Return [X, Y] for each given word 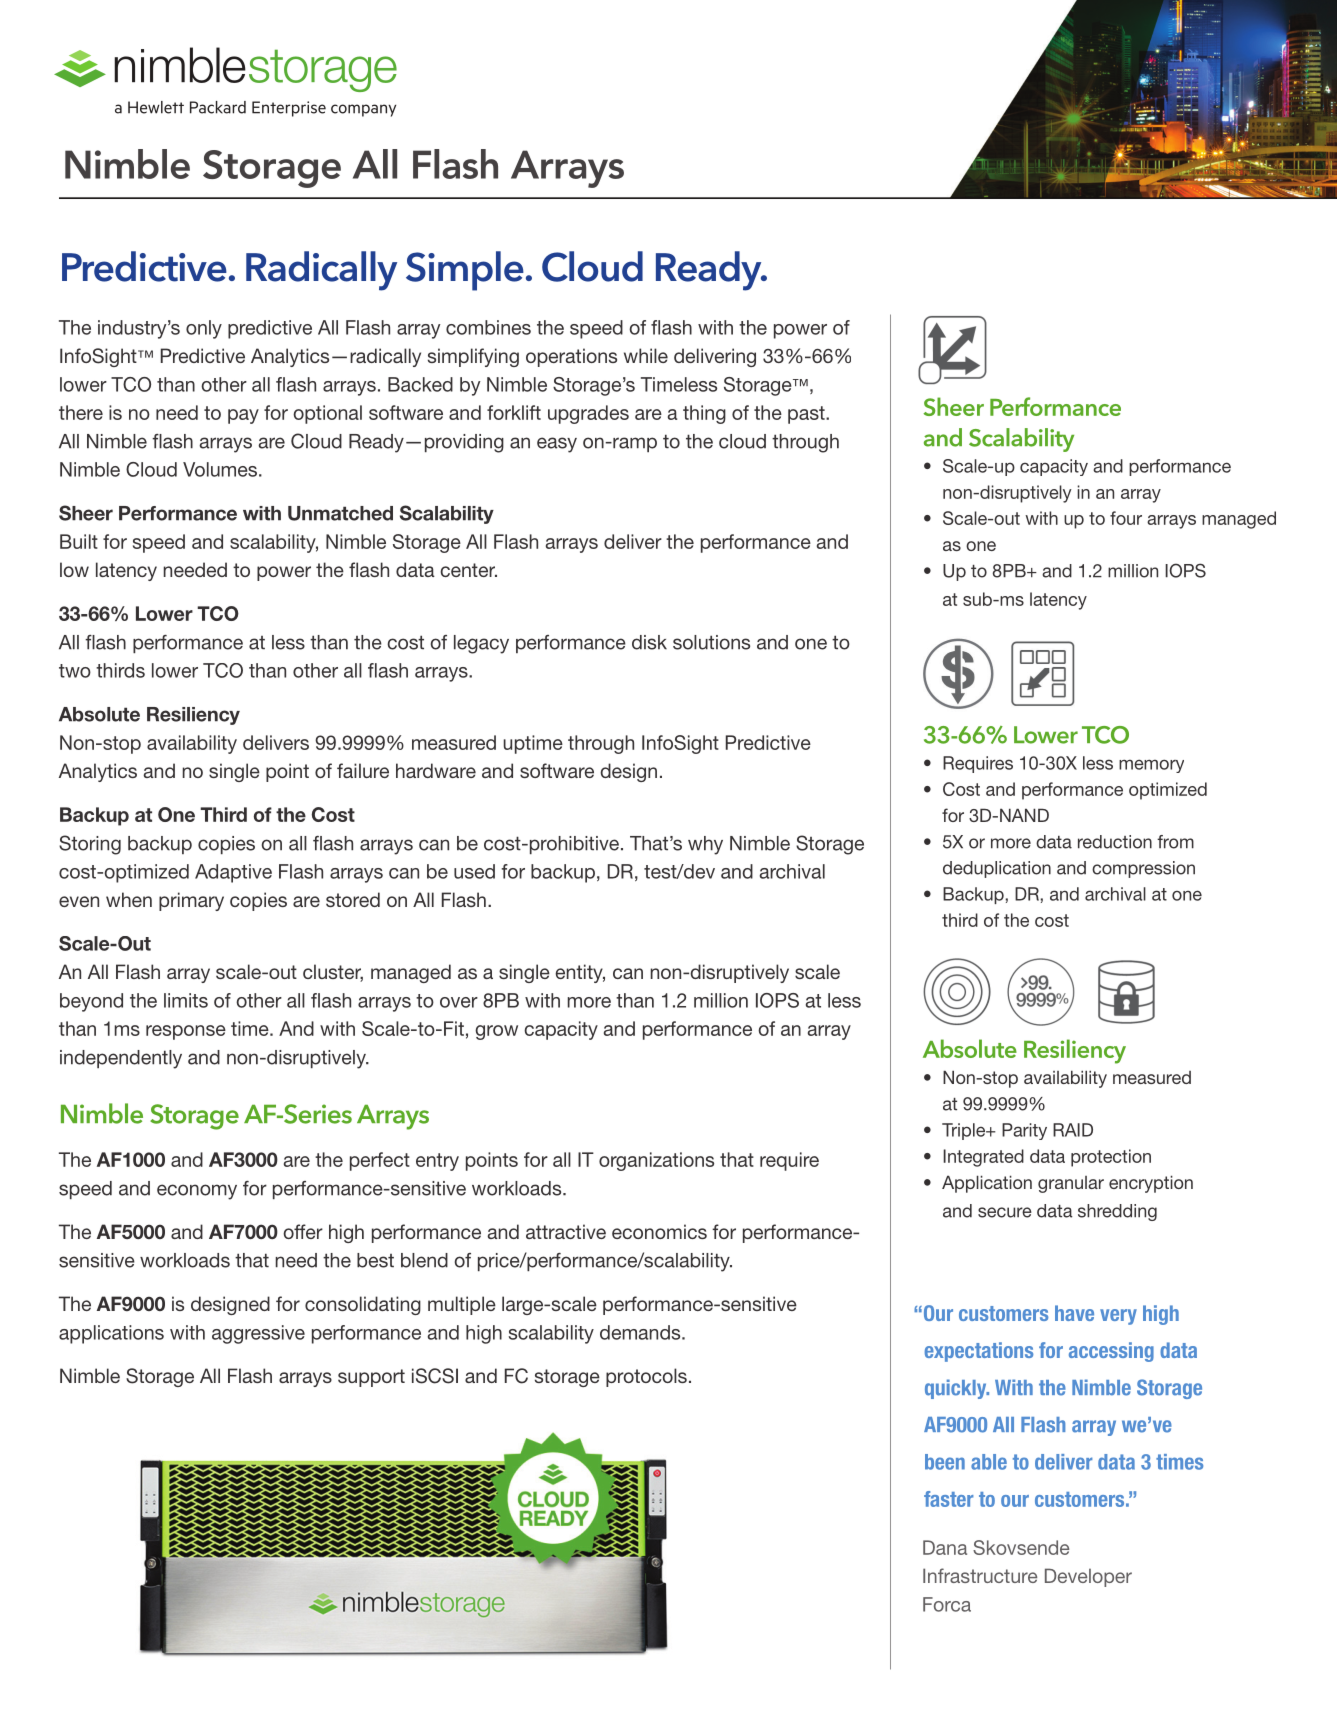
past [807, 415]
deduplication [997, 869]
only [204, 329]
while [646, 355]
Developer [1088, 1577]
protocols [646, 1377]
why [705, 845]
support [371, 1378]
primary [191, 901]
